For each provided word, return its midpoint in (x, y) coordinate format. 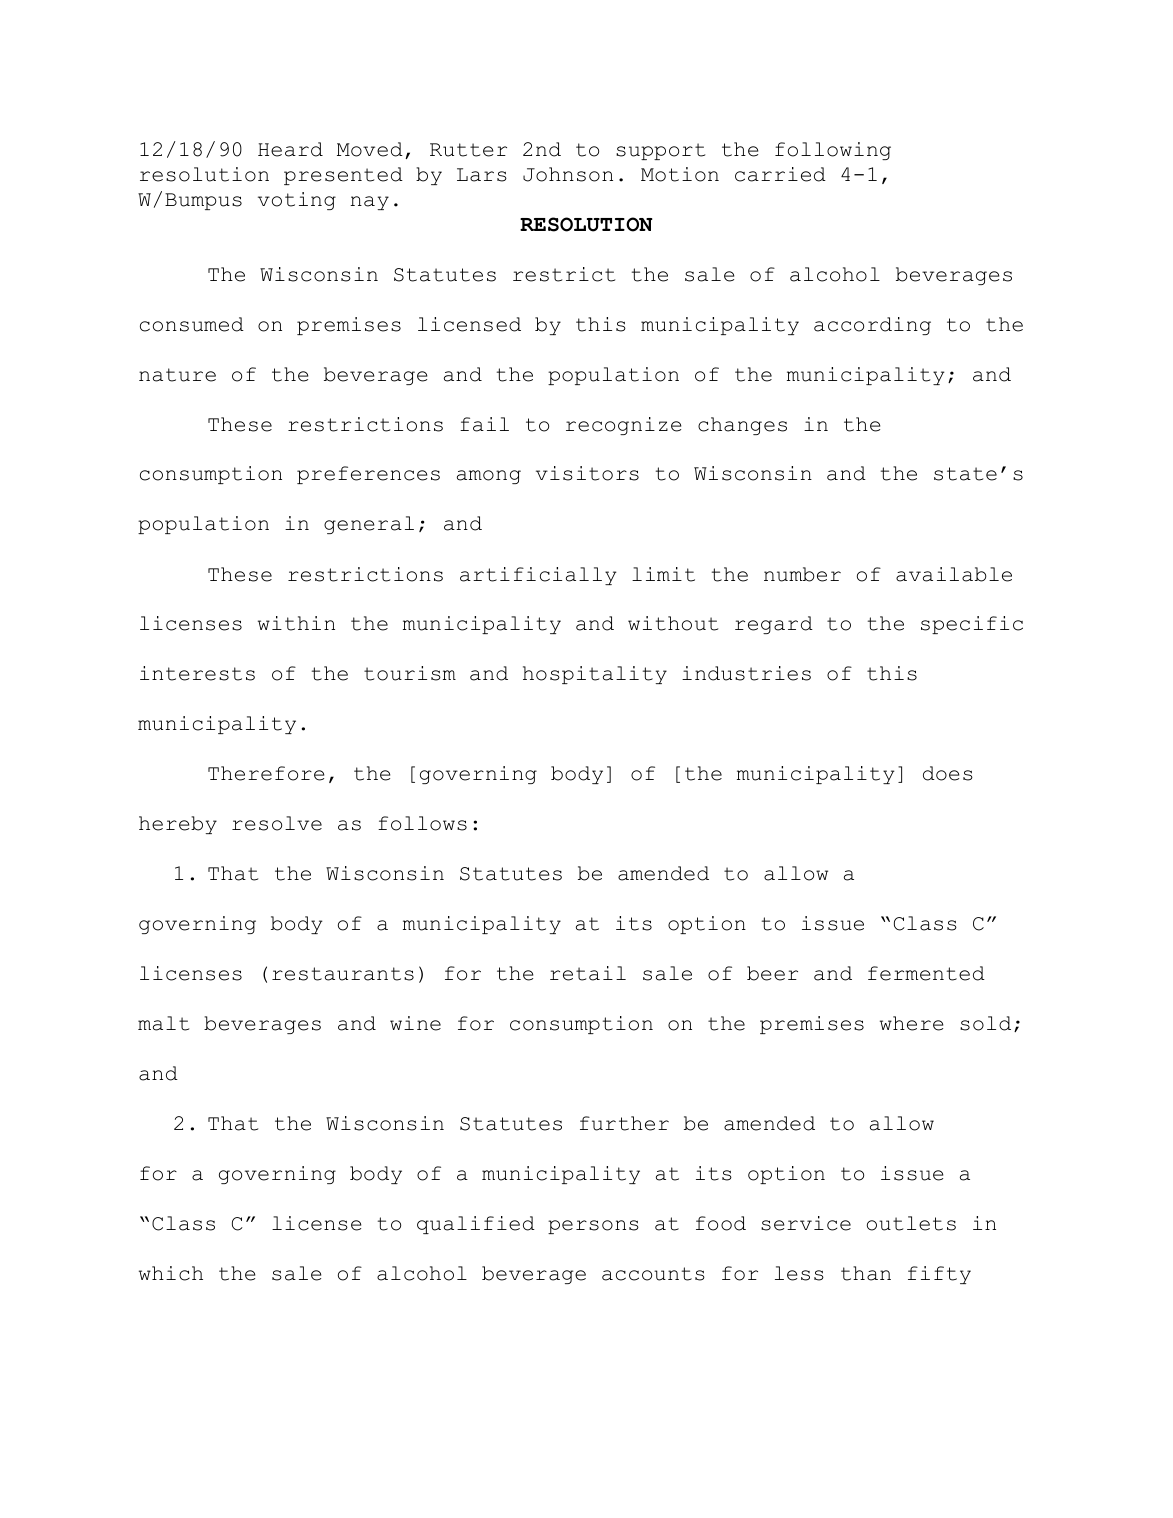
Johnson (568, 174)
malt (163, 1023)
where (911, 1023)
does (948, 773)
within (296, 623)
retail (588, 973)
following (833, 151)
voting (297, 201)
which (171, 1273)
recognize (623, 426)
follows (422, 823)
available (954, 574)
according (872, 326)
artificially (538, 576)
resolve (277, 823)
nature (177, 375)
